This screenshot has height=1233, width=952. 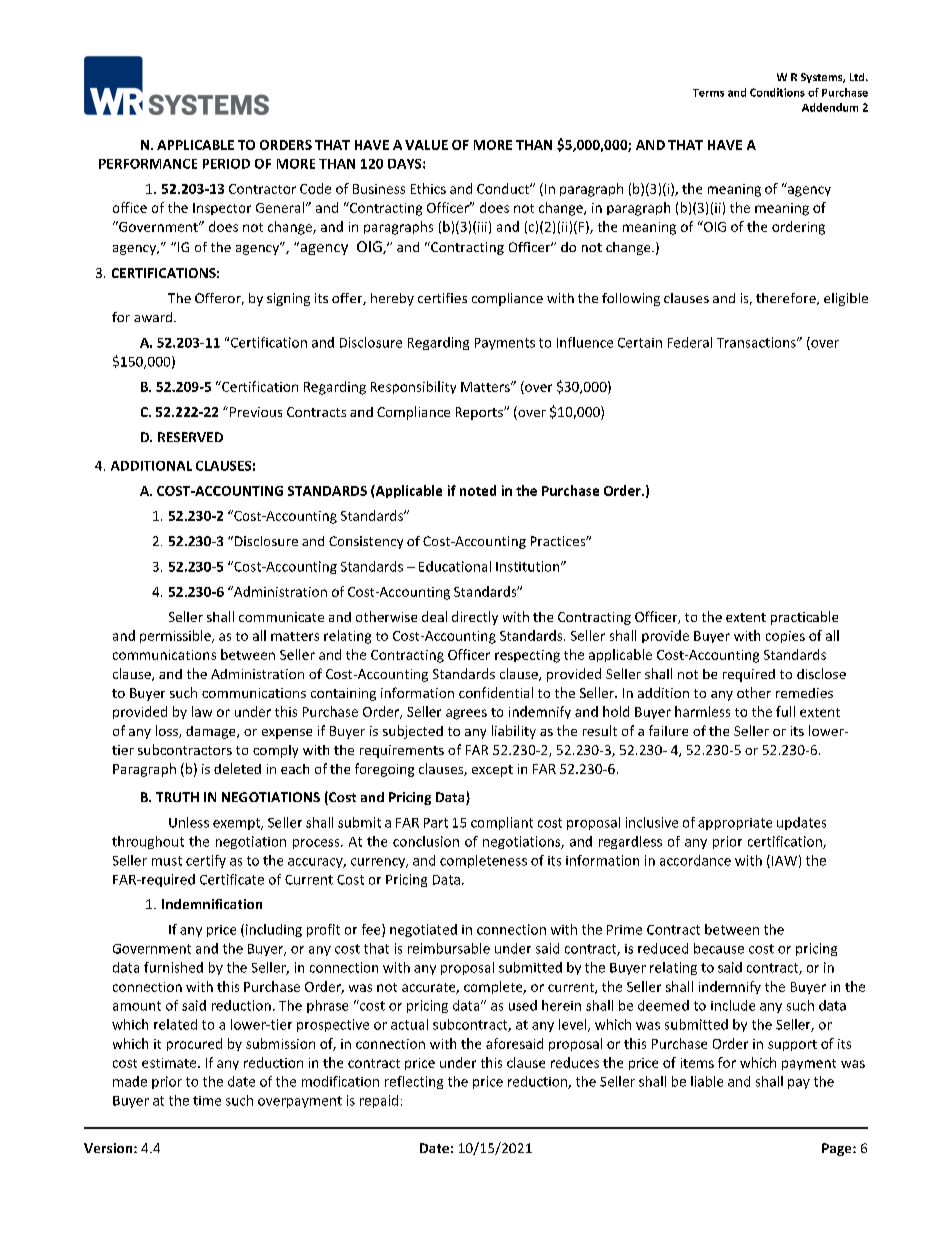 What do you see at coordinates (426, 145) in the screenshot?
I see `VALUE` at bounding box center [426, 145].
